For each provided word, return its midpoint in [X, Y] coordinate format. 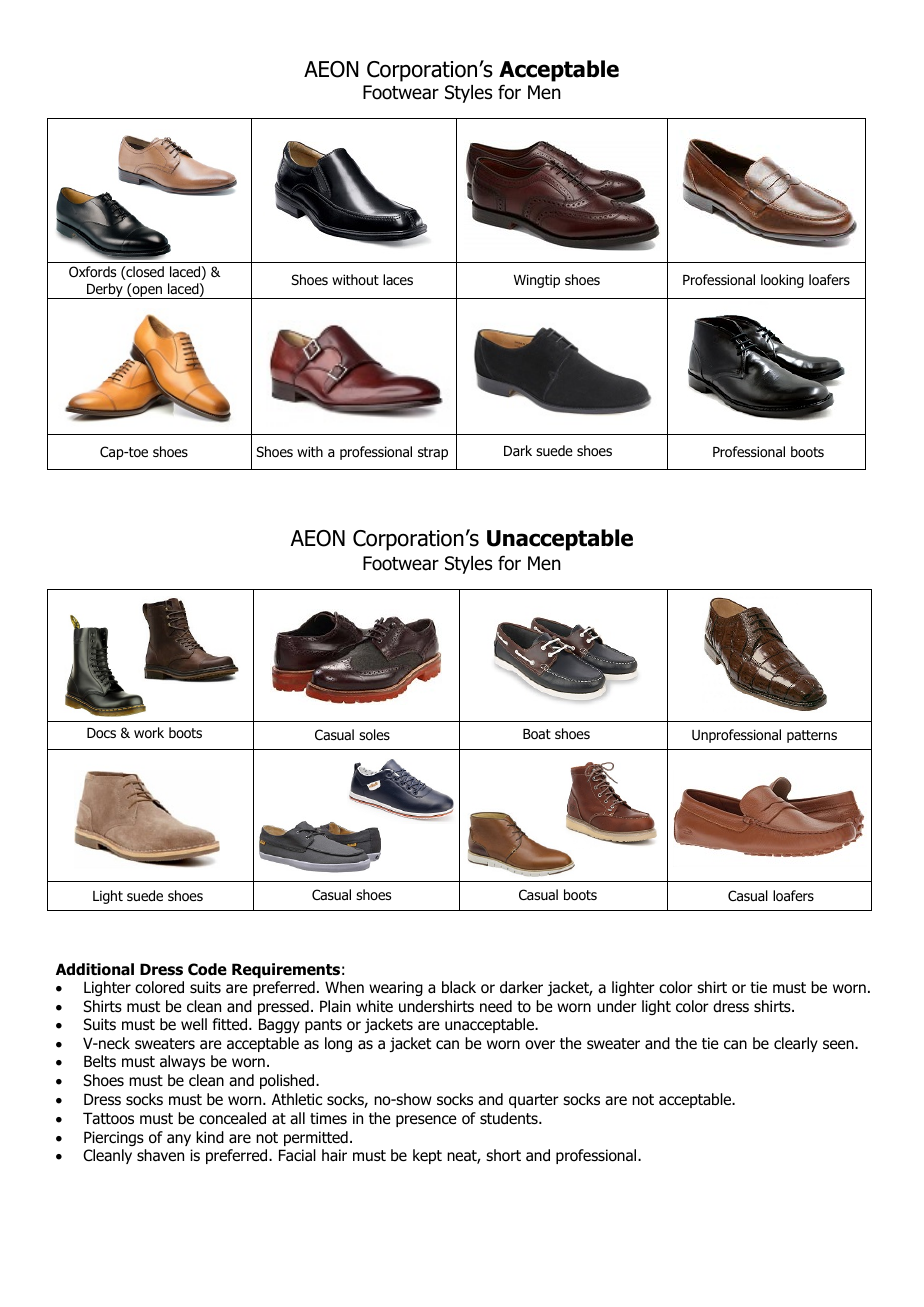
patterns [812, 736]
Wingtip [537, 281]
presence [426, 1121]
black [459, 987]
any [179, 1140]
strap [433, 453]
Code [207, 969]
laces [398, 279]
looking [782, 281]
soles [374, 735]
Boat [537, 734]
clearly [796, 1044]
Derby [105, 291]
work [149, 733]
